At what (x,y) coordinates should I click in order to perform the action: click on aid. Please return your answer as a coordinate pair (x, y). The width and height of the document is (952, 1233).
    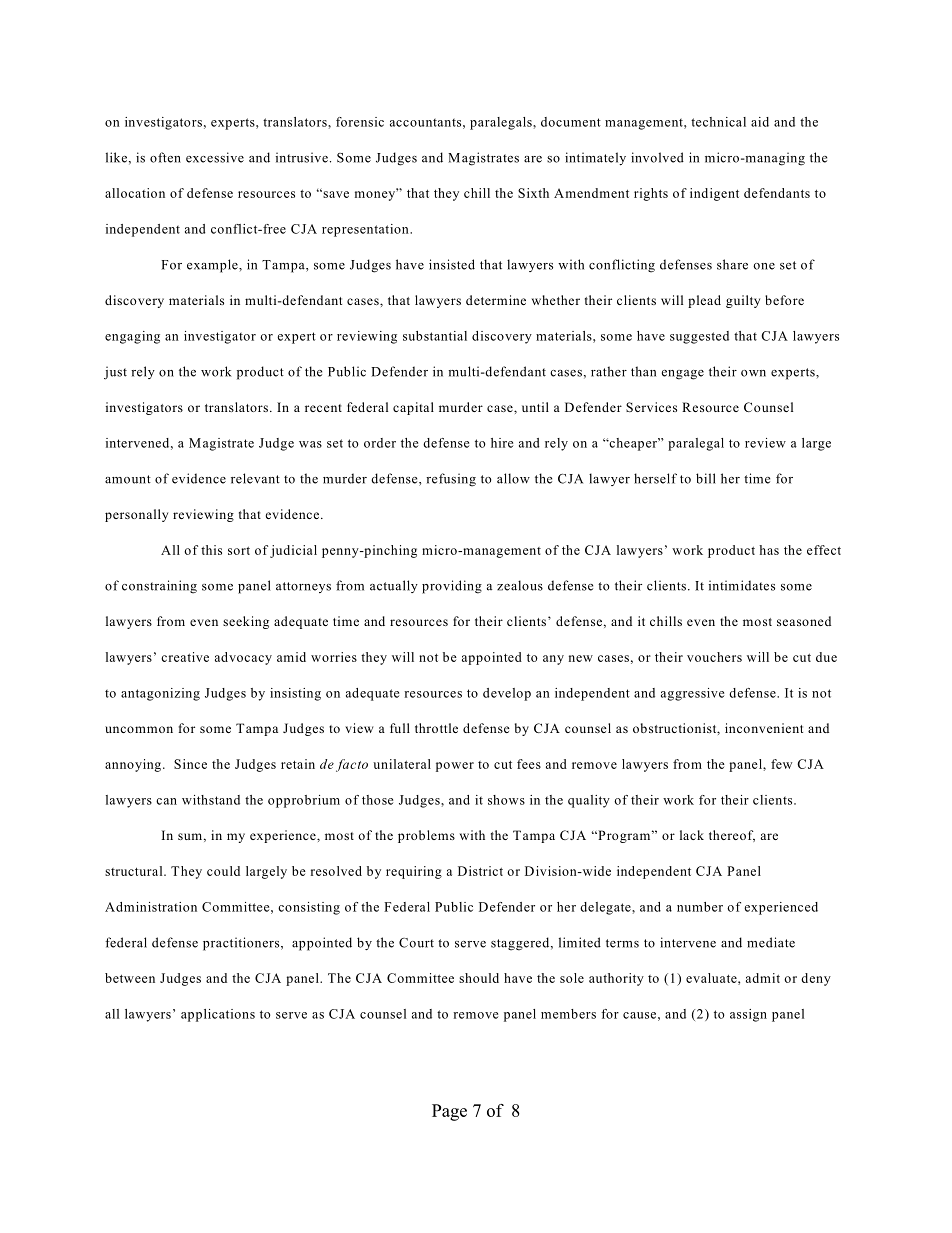
    Looking at the image, I should click on (760, 122).
